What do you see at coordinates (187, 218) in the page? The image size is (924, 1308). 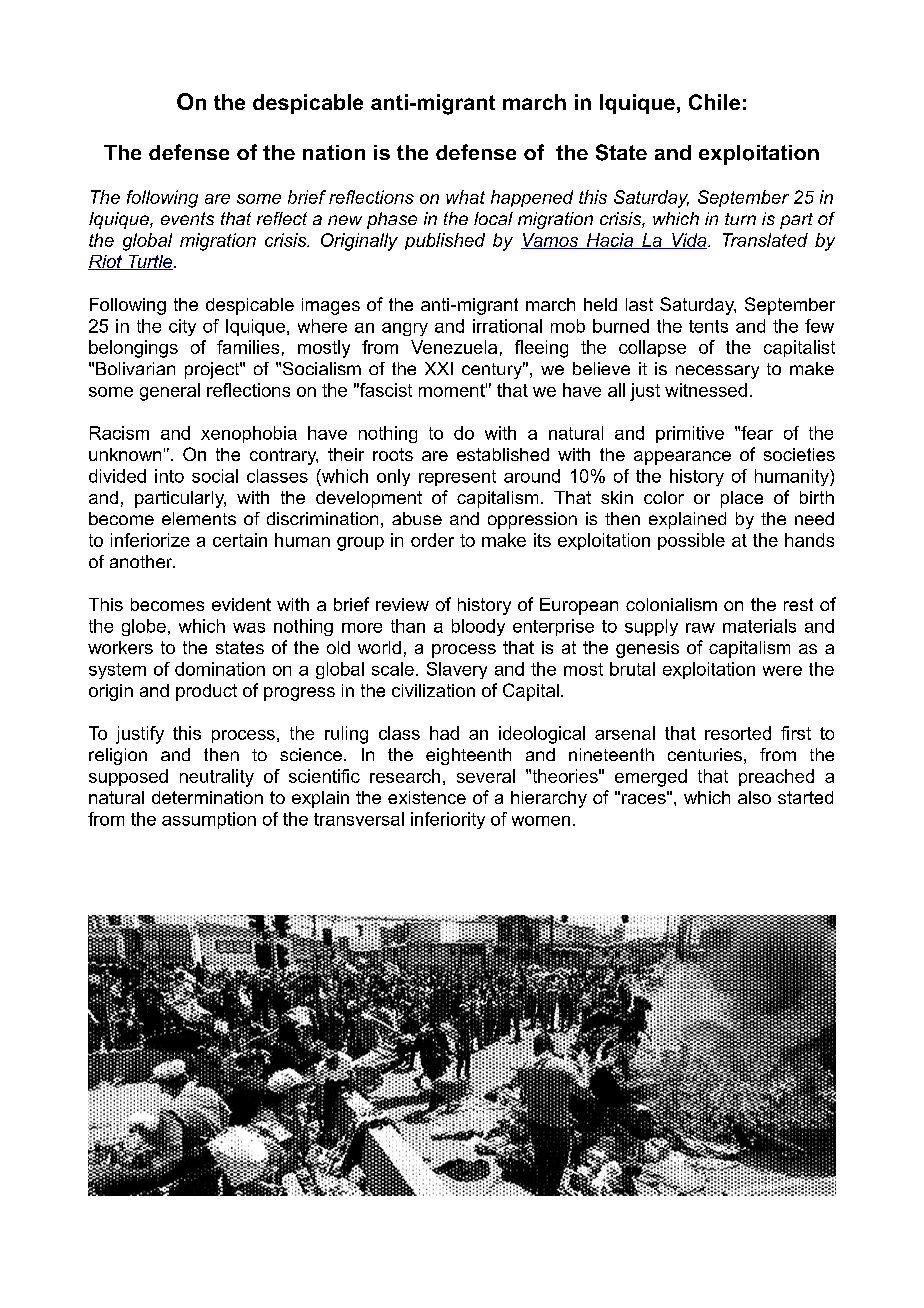 I see `events` at bounding box center [187, 218].
